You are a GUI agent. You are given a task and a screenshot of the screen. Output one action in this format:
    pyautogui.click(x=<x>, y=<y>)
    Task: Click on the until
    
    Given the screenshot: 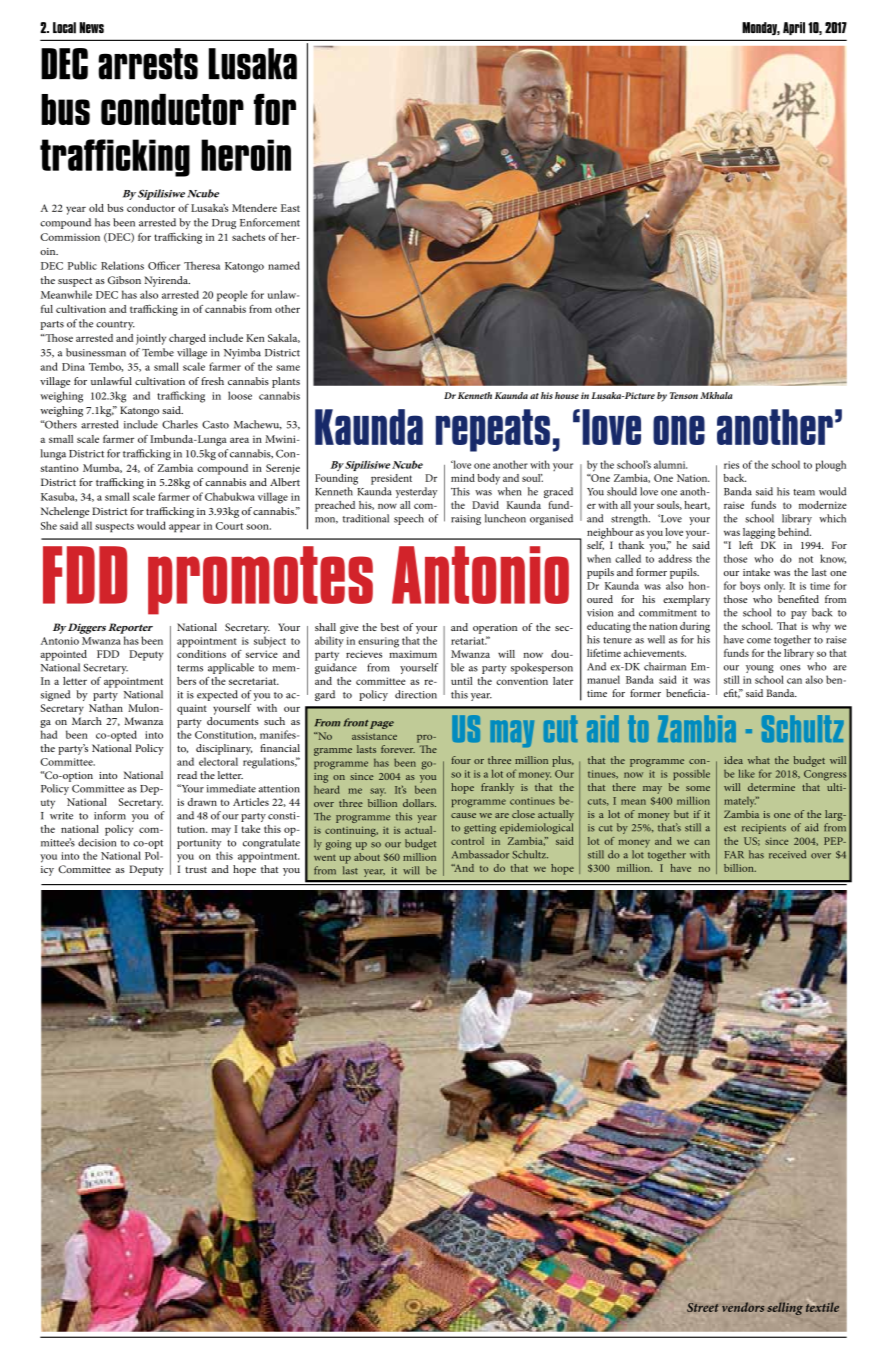 What is the action you would take?
    pyautogui.click(x=462, y=681)
